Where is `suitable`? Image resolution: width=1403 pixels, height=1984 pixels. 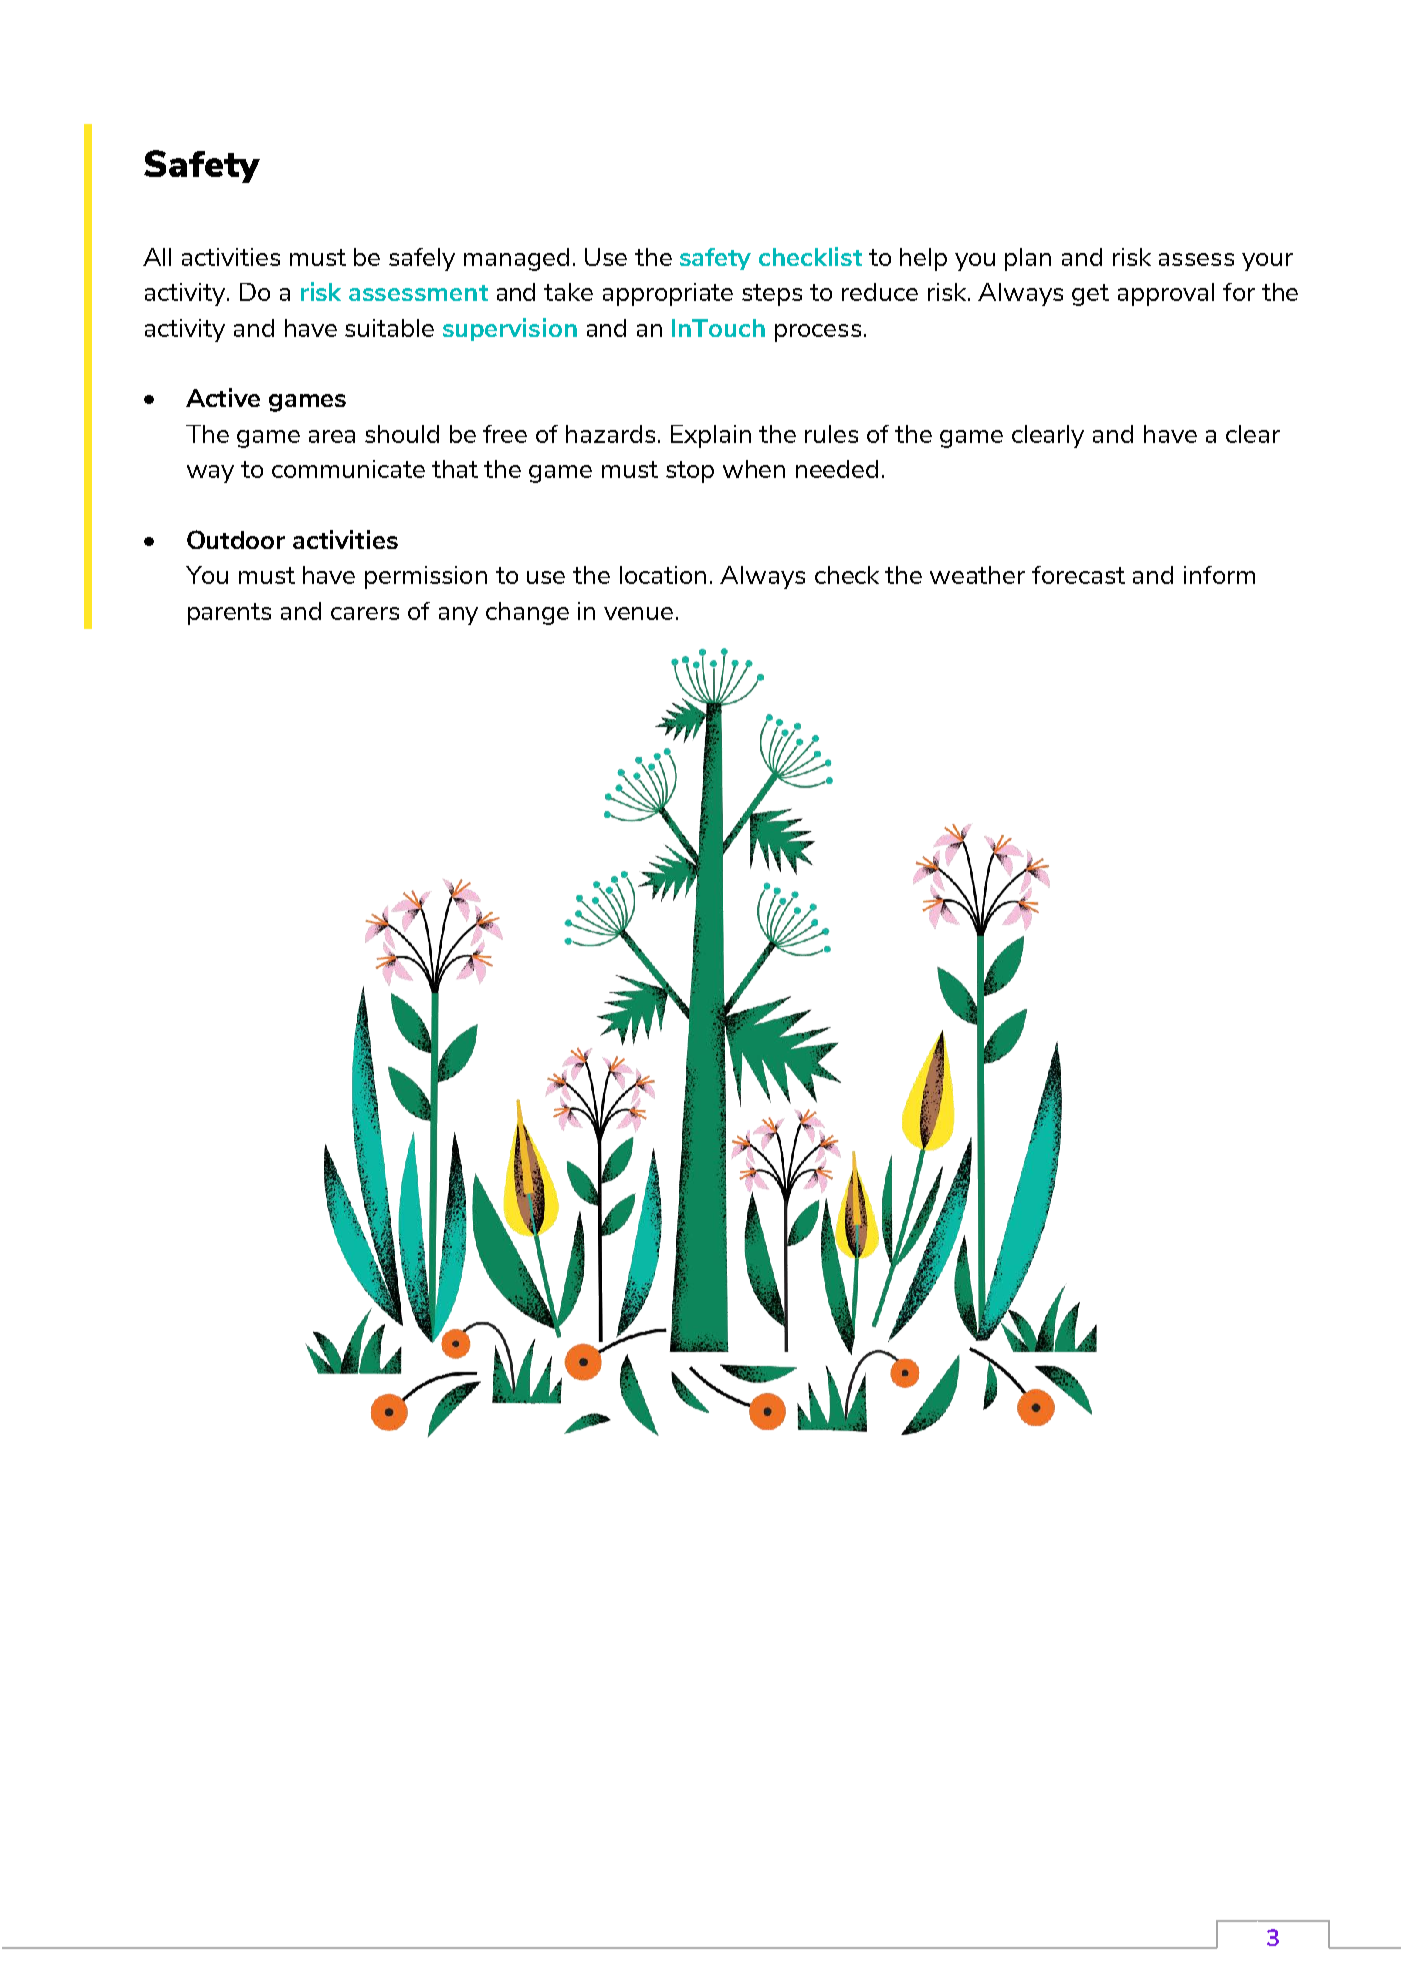
suitable is located at coordinates (389, 328).
